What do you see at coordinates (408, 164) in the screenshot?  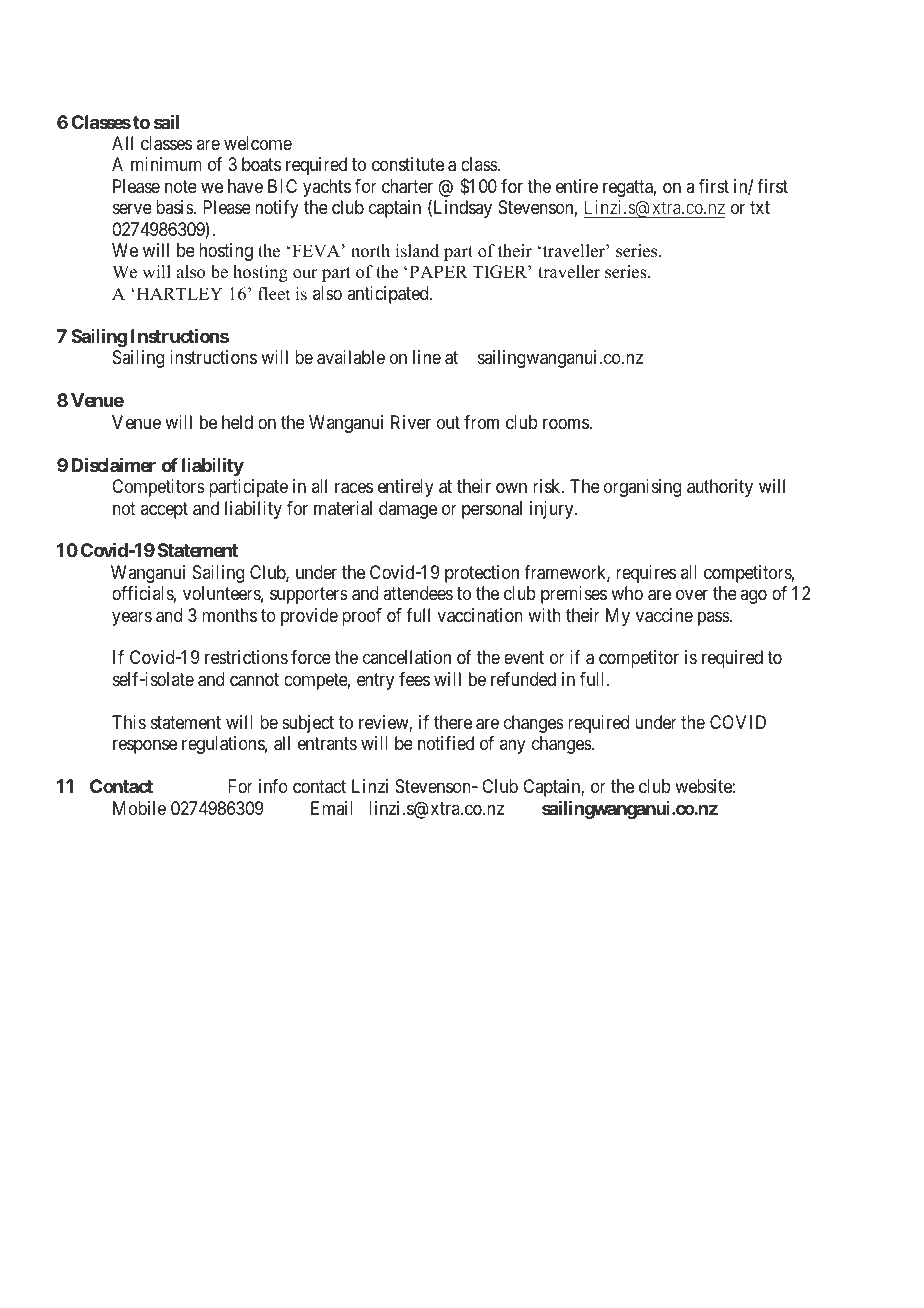 I see `constitute` at bounding box center [408, 164].
